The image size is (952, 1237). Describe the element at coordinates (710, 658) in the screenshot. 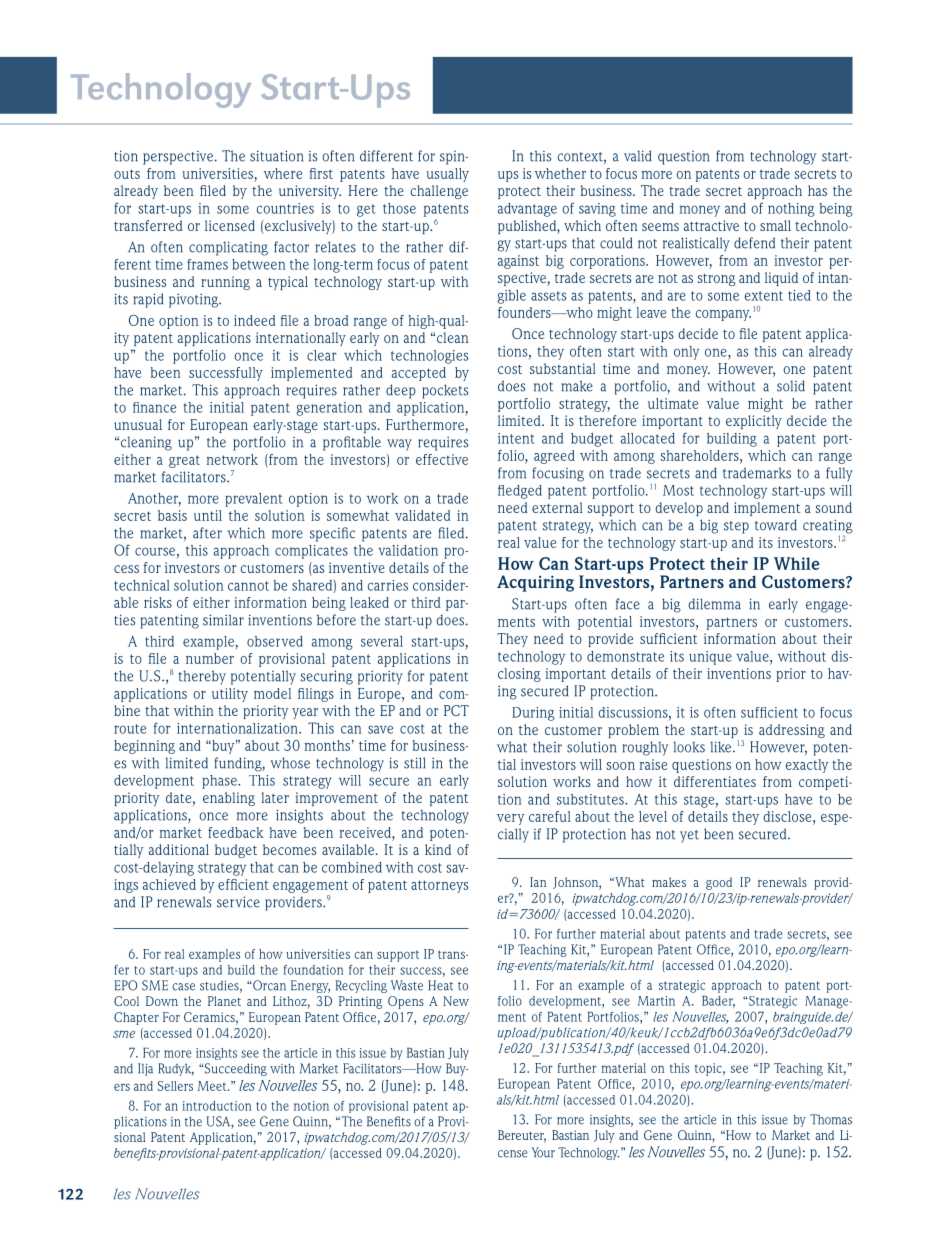

I see `unique` at that location.
